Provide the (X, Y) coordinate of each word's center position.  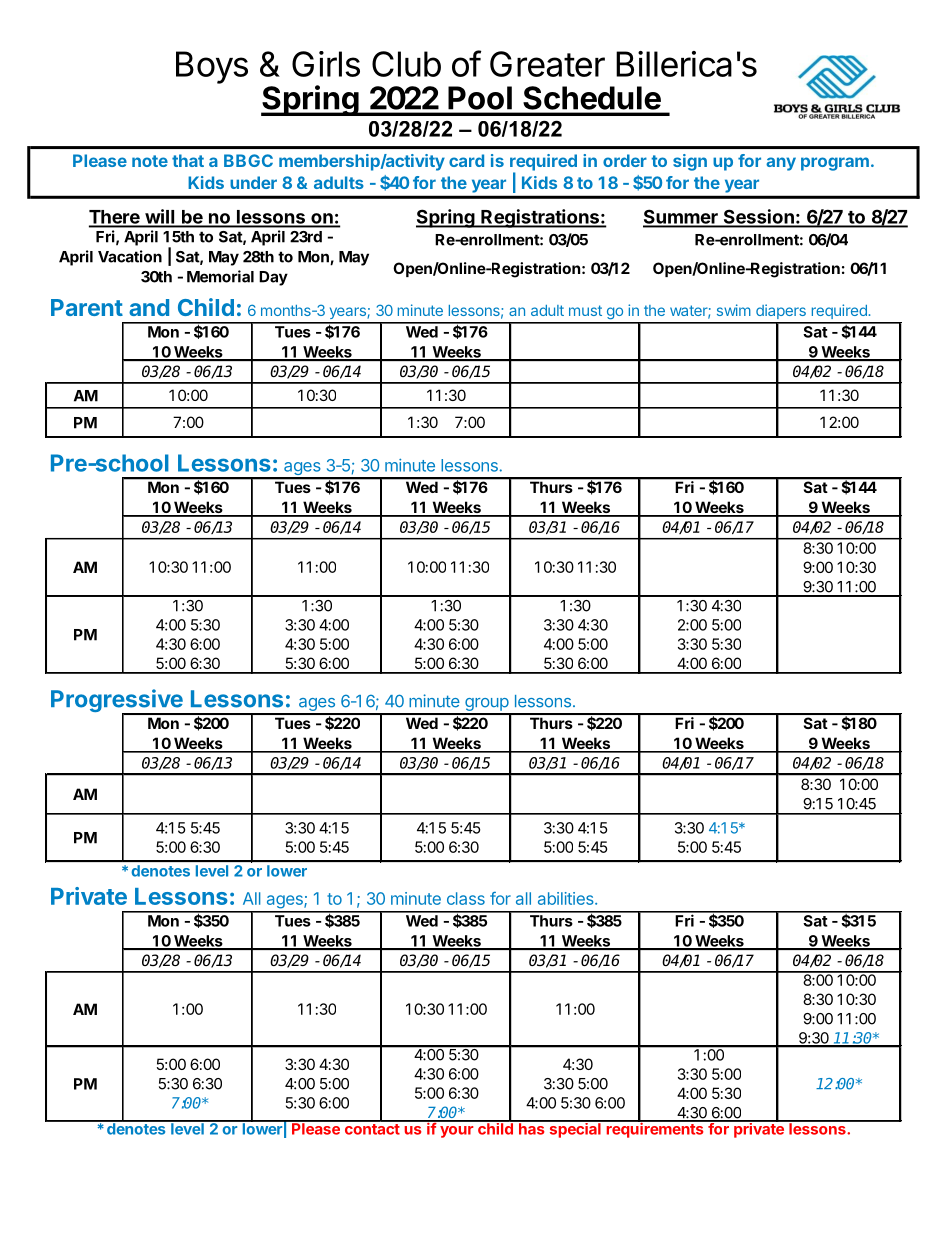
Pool (480, 98)
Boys (212, 67)
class (466, 898)
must (585, 310)
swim (734, 310)
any (781, 164)
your (456, 1132)
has (532, 1128)
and (149, 307)
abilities (567, 898)
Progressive (118, 702)
